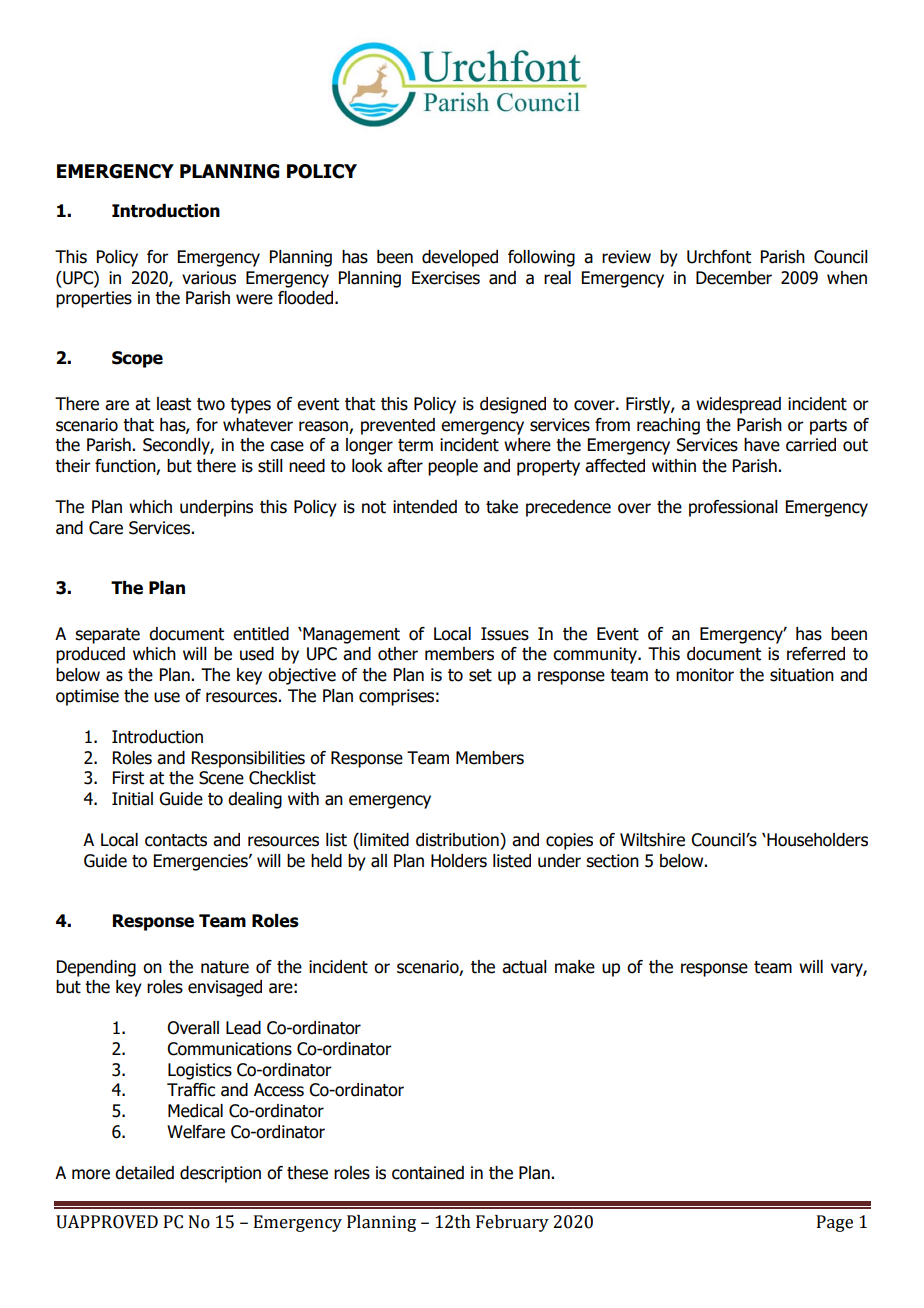 This image has height=1308, width=924. Describe the element at coordinates (453, 467) in the image. I see `people` at that location.
